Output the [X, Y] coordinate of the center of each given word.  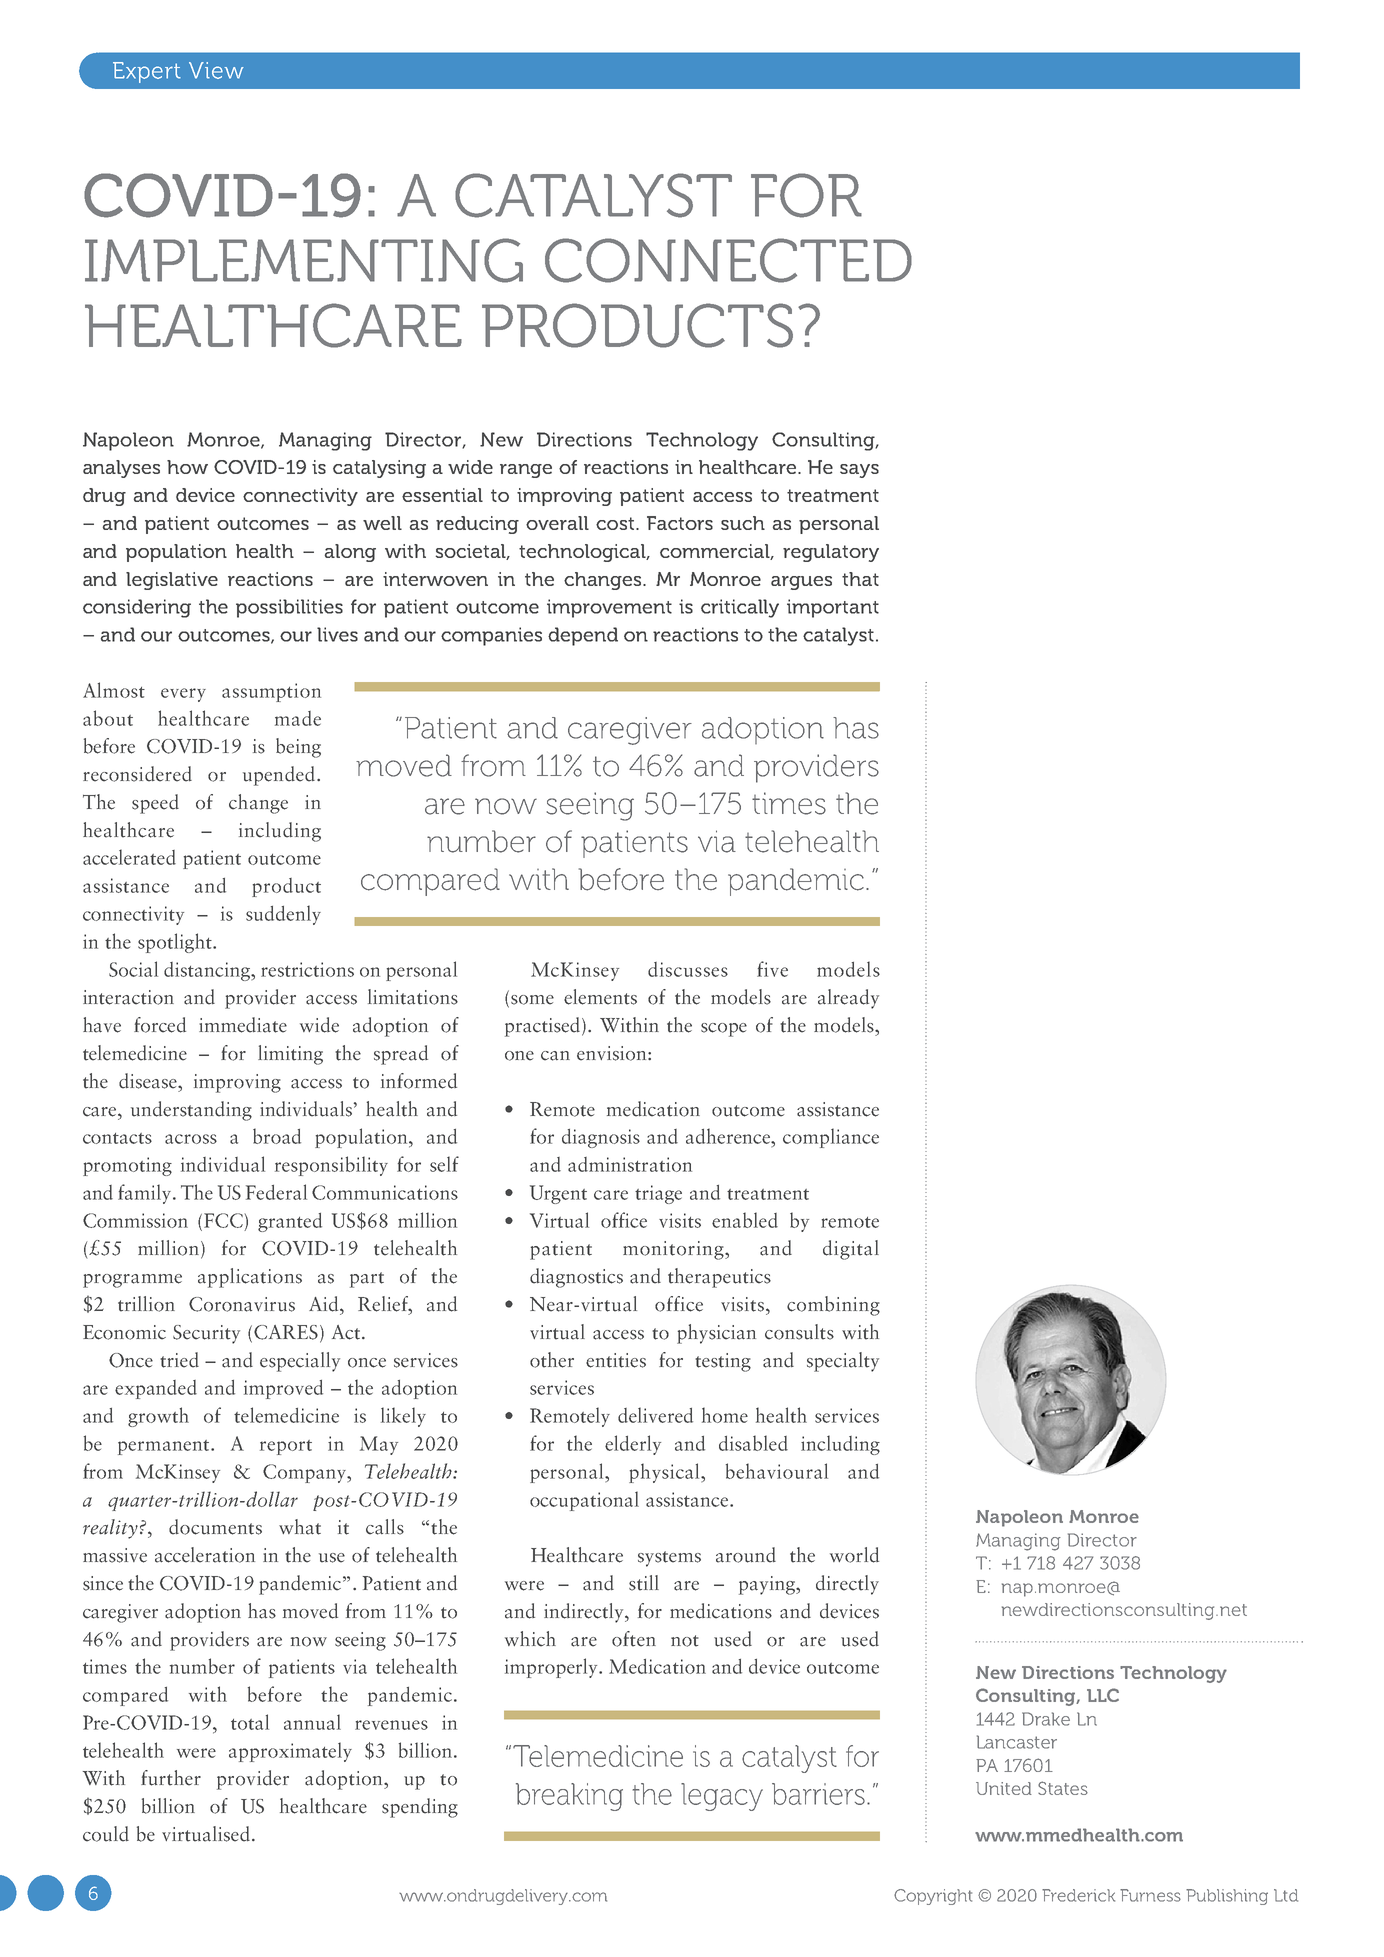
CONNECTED [728, 260]
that [860, 579]
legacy [722, 1797]
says [859, 471]
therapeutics [719, 1278]
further [171, 1778]
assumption [271, 692]
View [216, 70]
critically [740, 608]
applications [250, 1278]
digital [851, 1250]
